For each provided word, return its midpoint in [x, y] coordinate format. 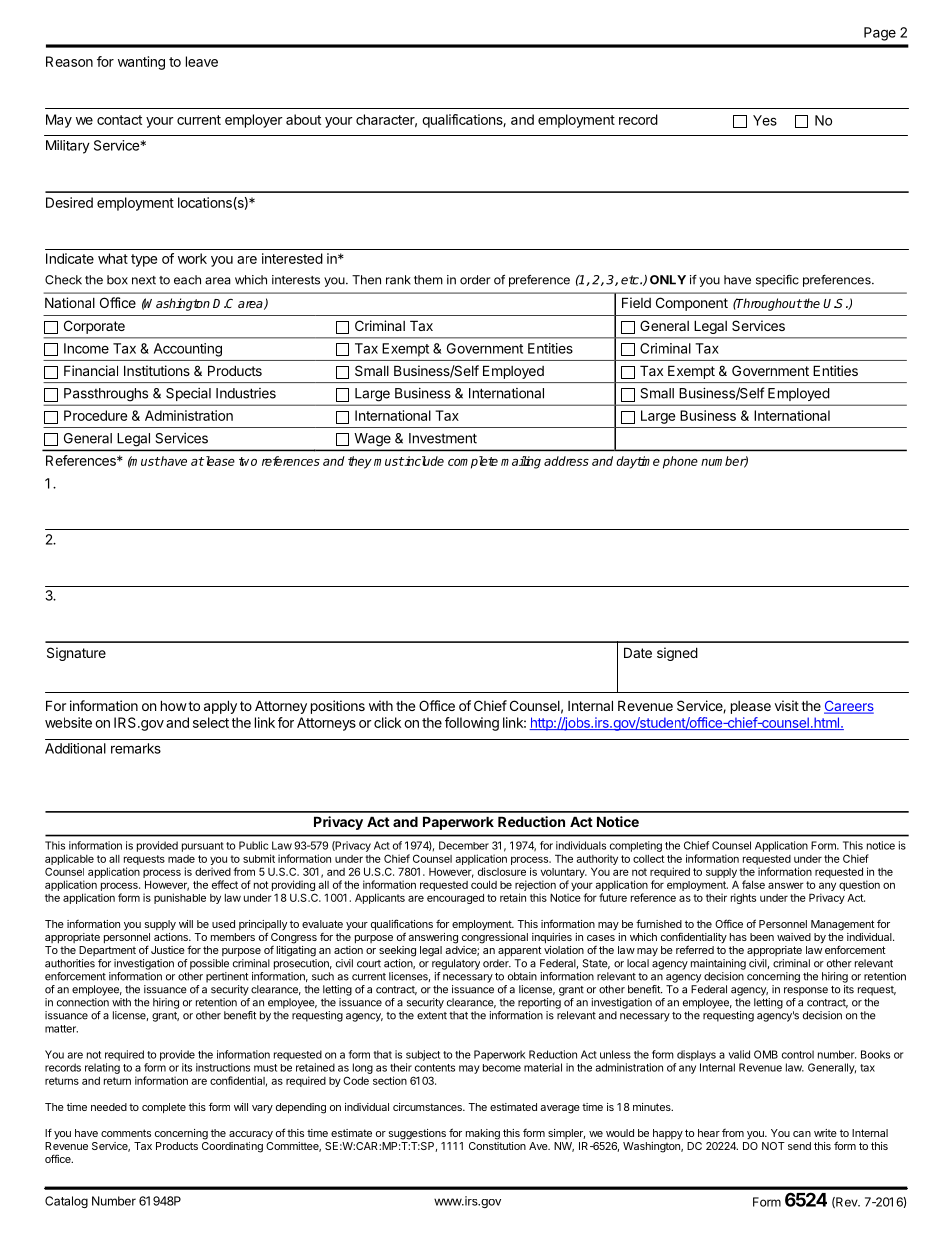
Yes [765, 120]
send [799, 1146]
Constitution [497, 1146]
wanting [141, 63]
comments [126, 1133]
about [303, 119]
